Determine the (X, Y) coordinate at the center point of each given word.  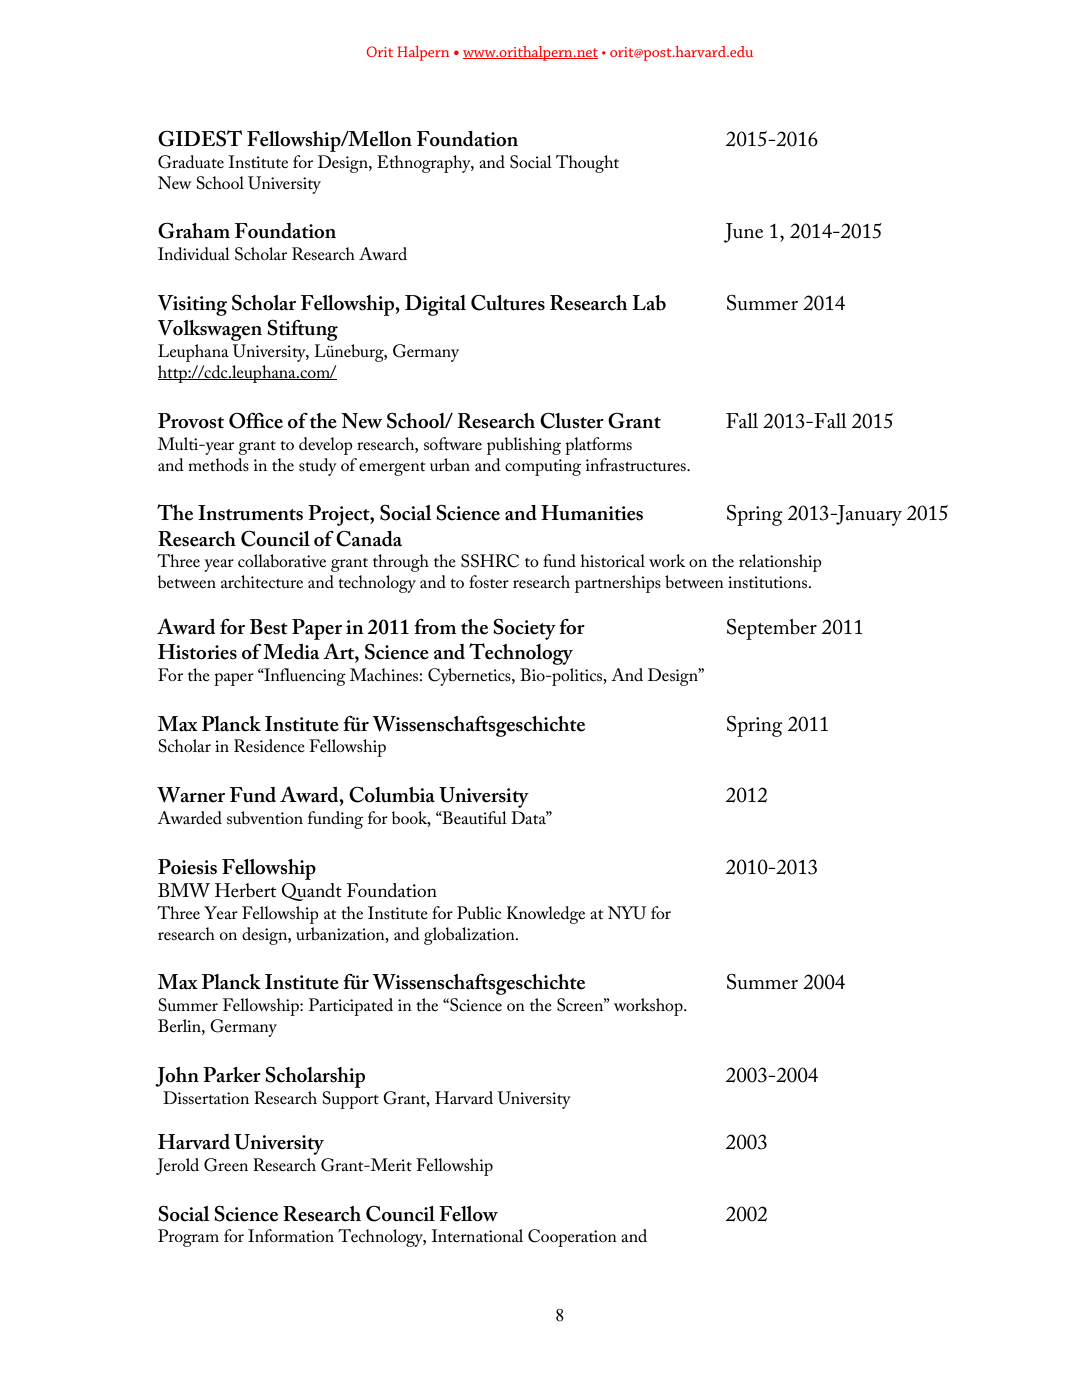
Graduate (191, 162)
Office (256, 421)
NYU (627, 913)
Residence (269, 746)
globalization (470, 936)
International (477, 1235)
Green (226, 1165)
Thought (587, 164)
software (453, 443)
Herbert (245, 890)
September (772, 629)
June (743, 233)
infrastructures (637, 464)
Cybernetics (470, 677)
